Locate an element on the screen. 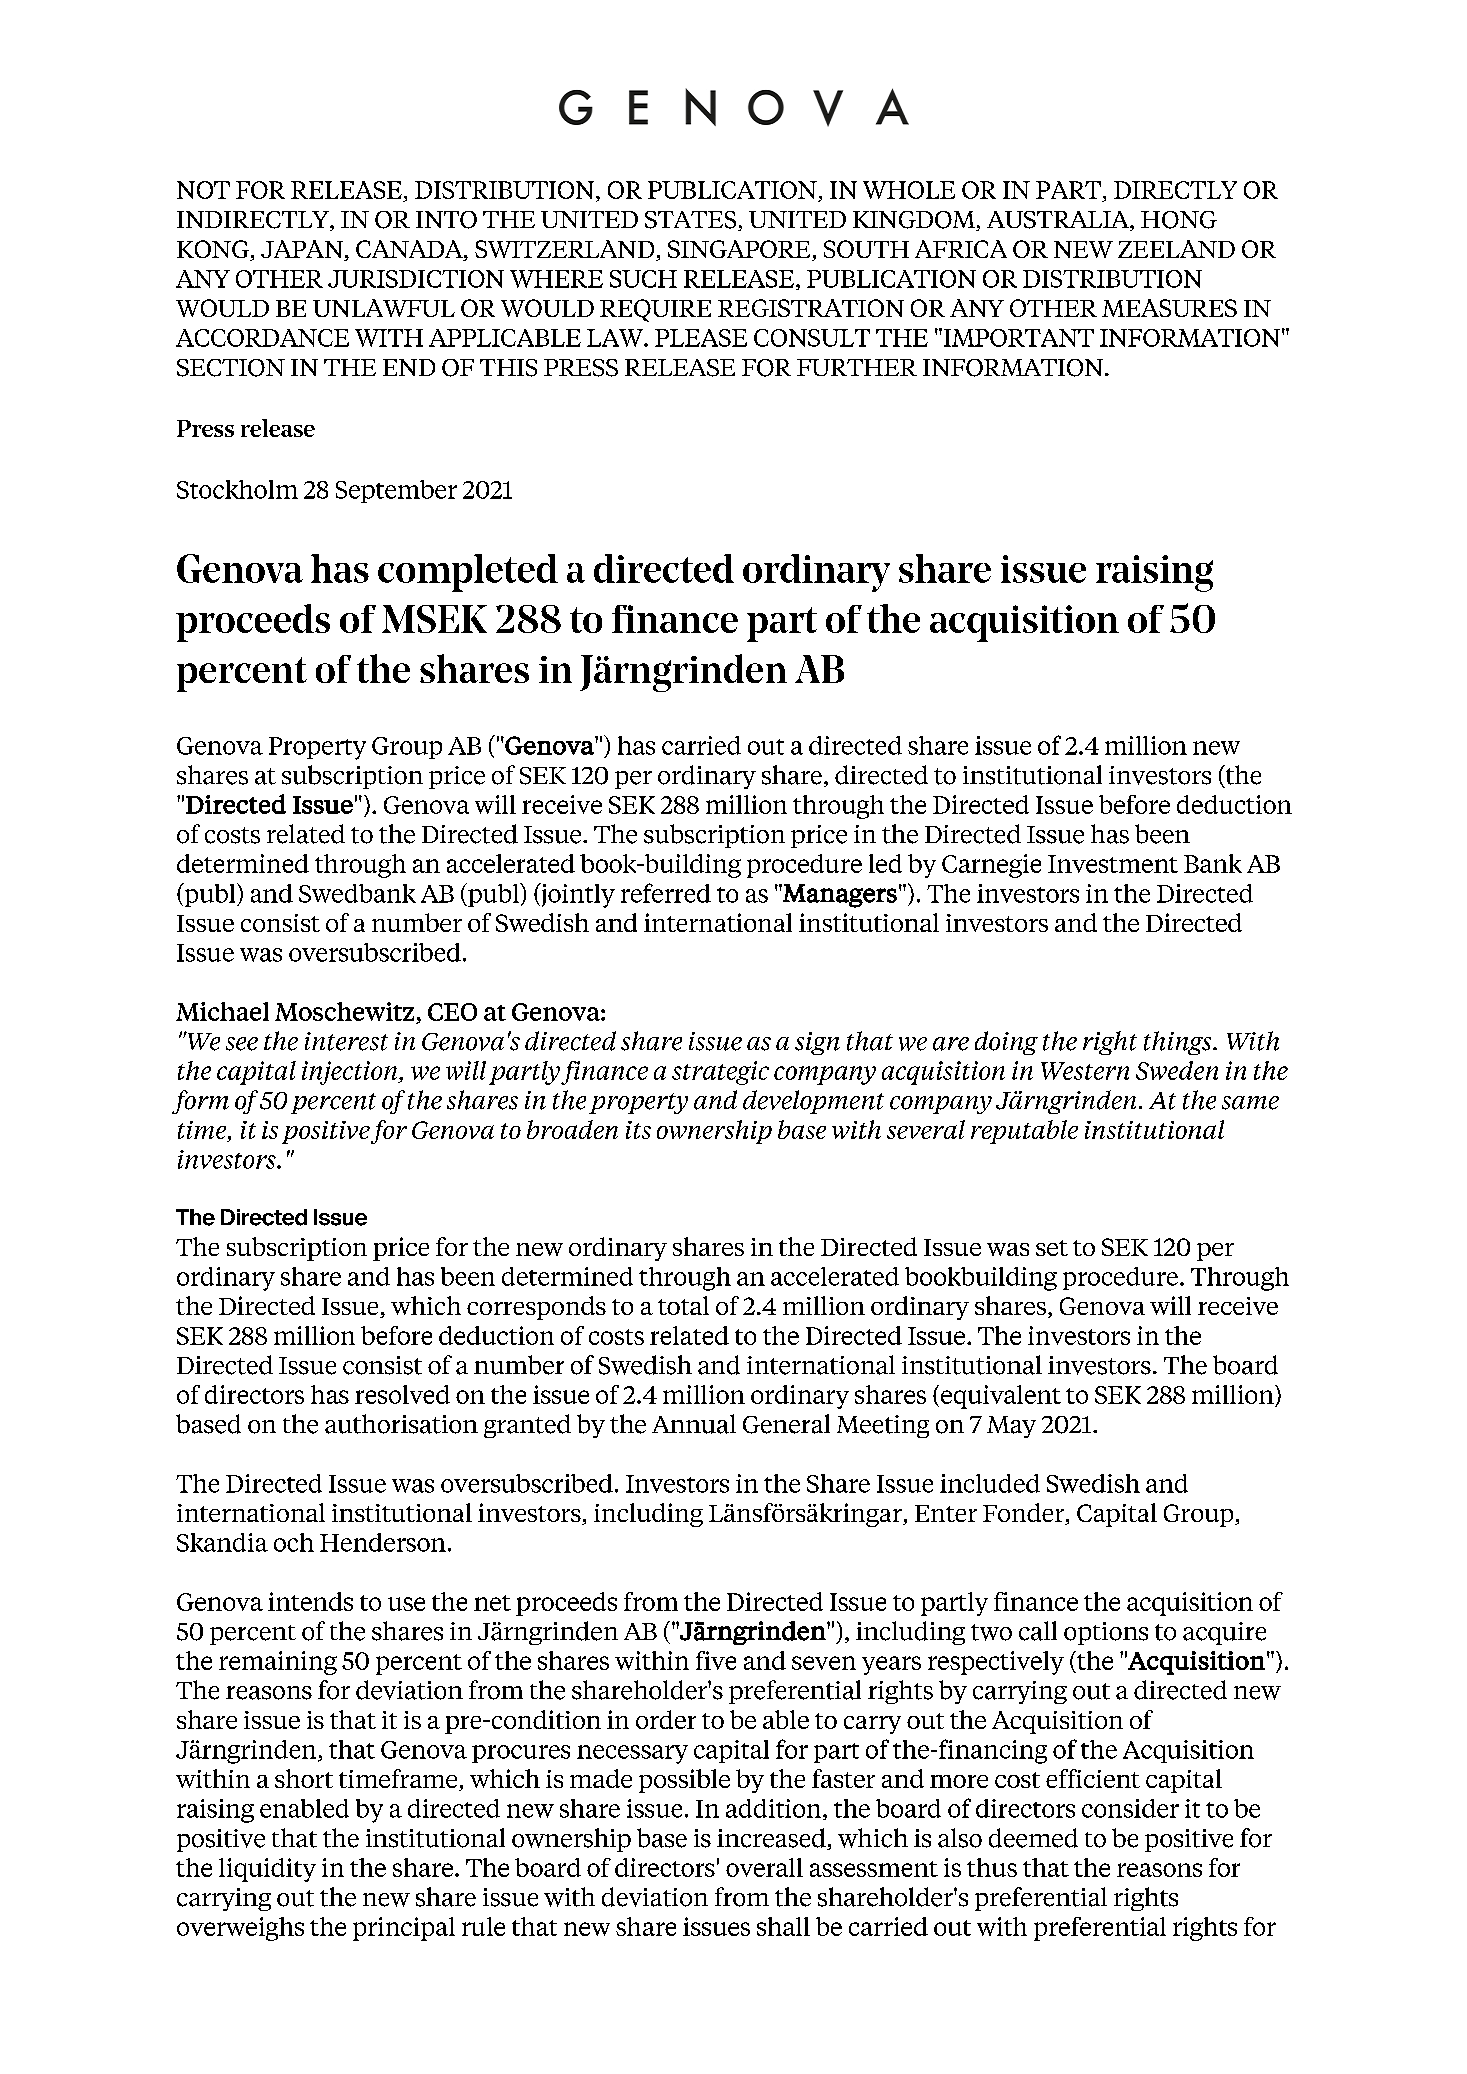 This screenshot has width=1467, height=2074. SINGAPORE is located at coordinates (740, 250).
